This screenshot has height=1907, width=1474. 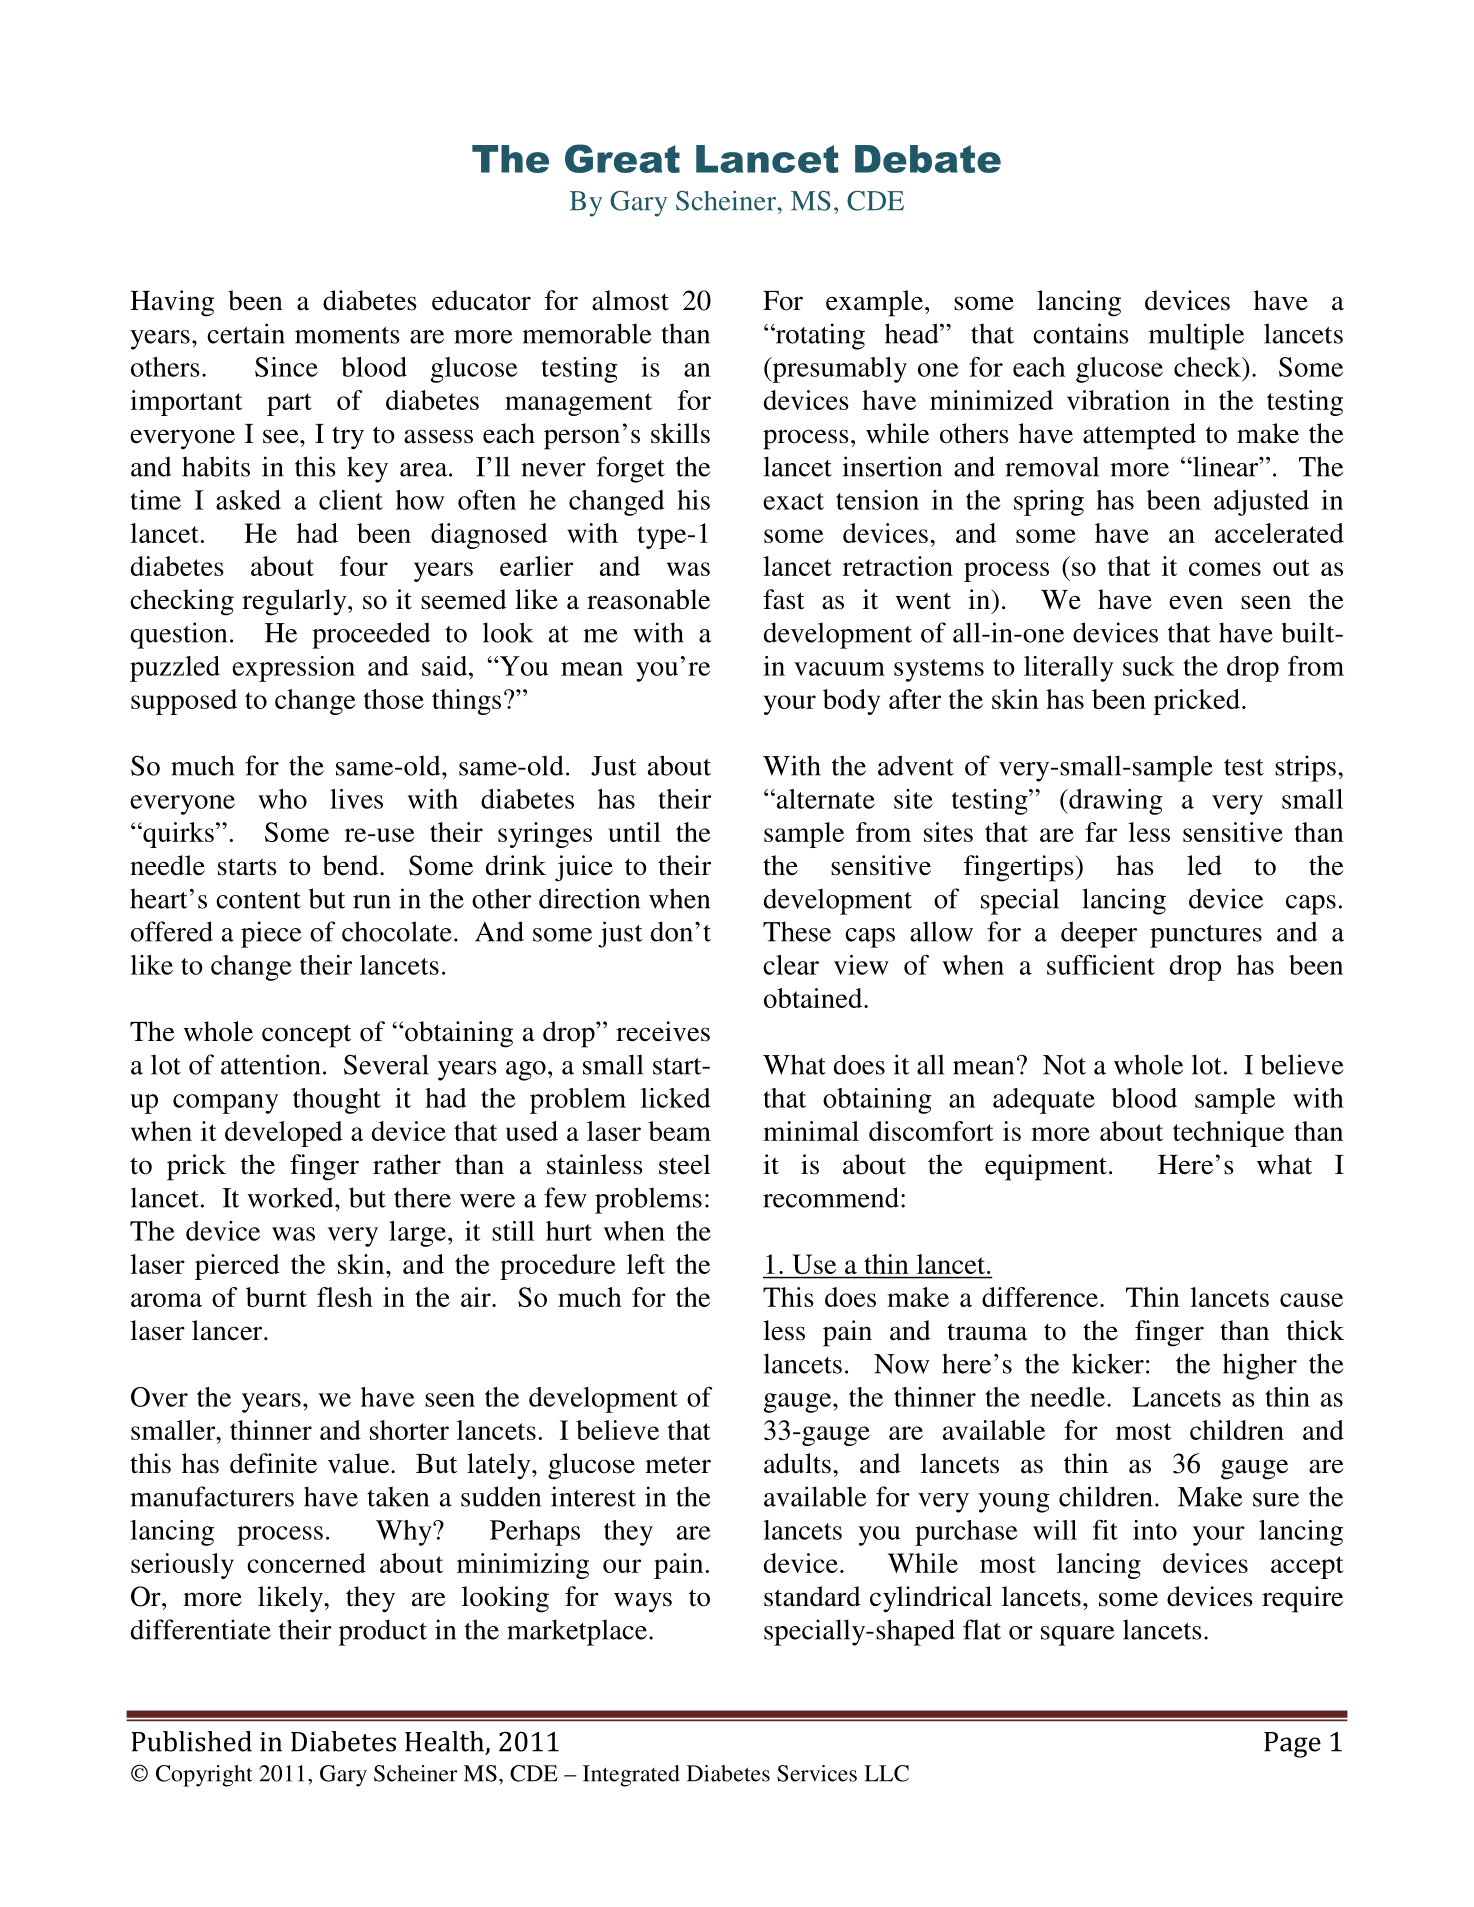 What do you see at coordinates (851, 702) in the screenshot?
I see `body` at bounding box center [851, 702].
